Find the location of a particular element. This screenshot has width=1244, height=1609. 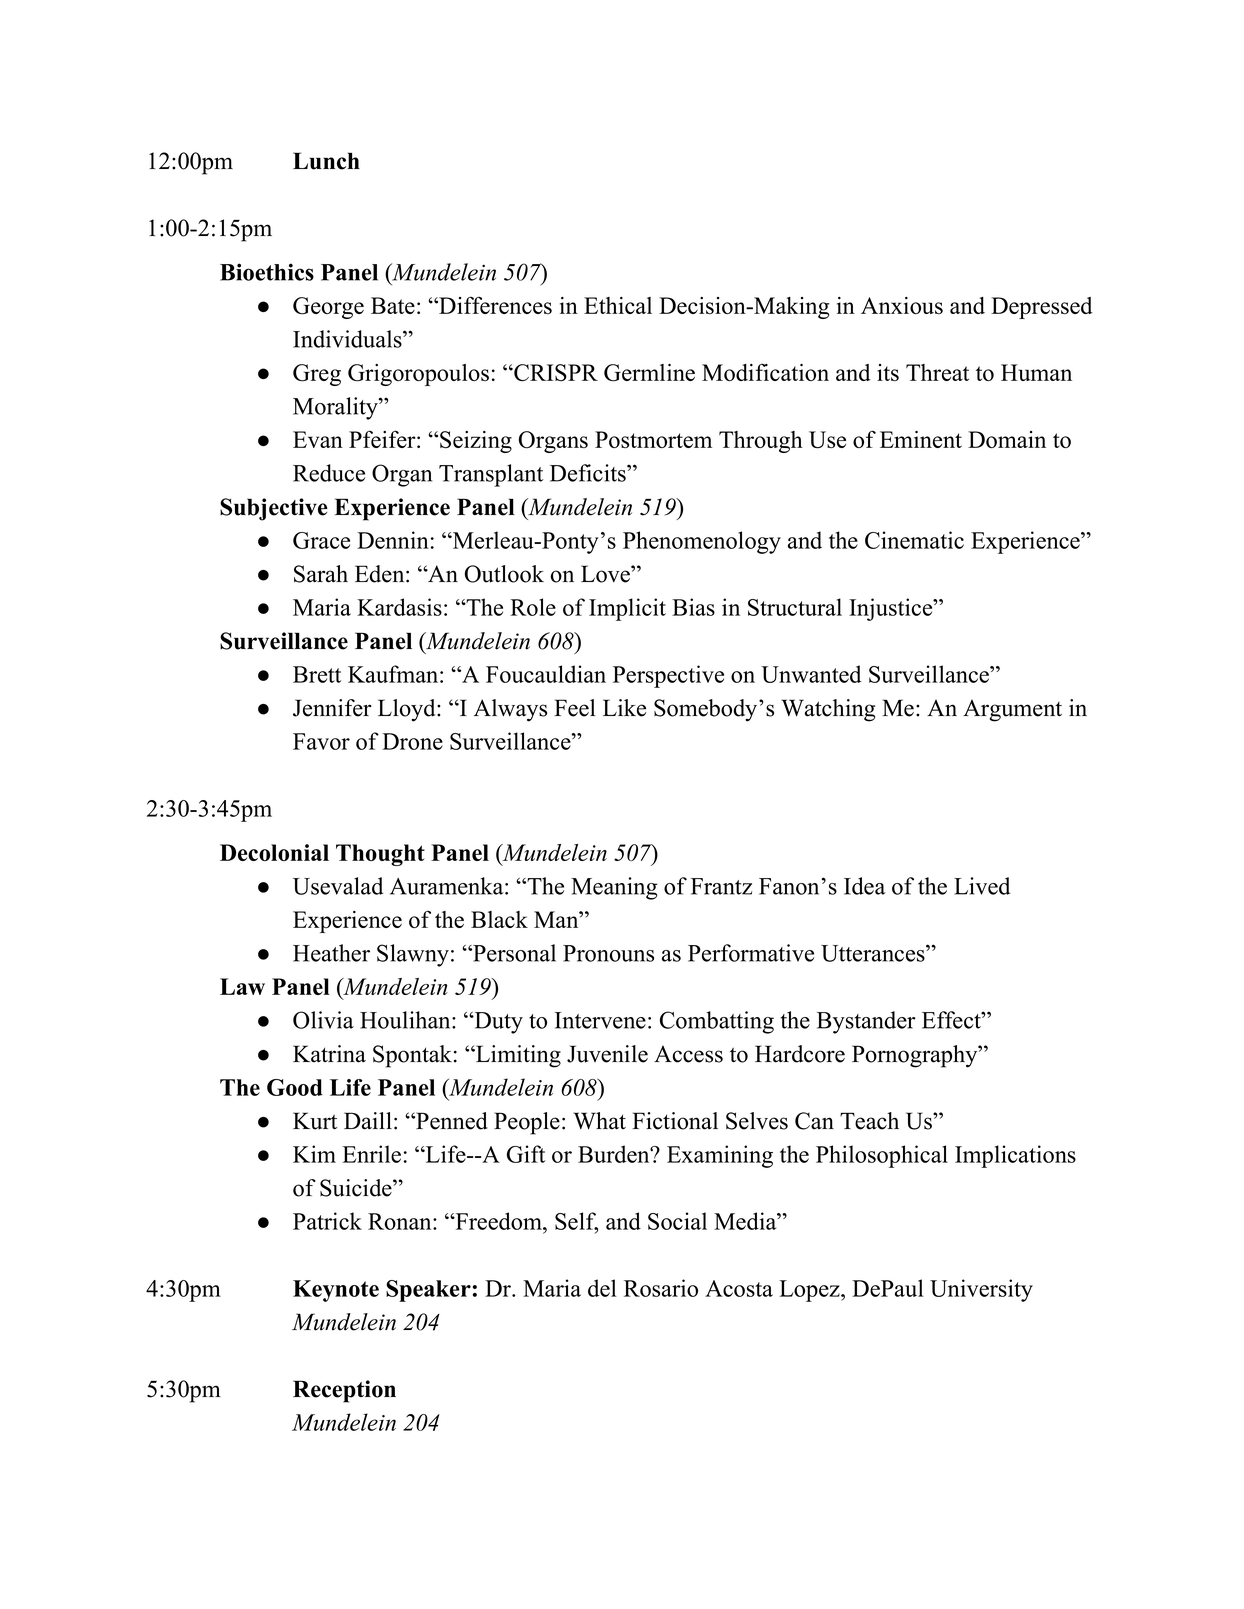

Heather is located at coordinates (331, 953).
